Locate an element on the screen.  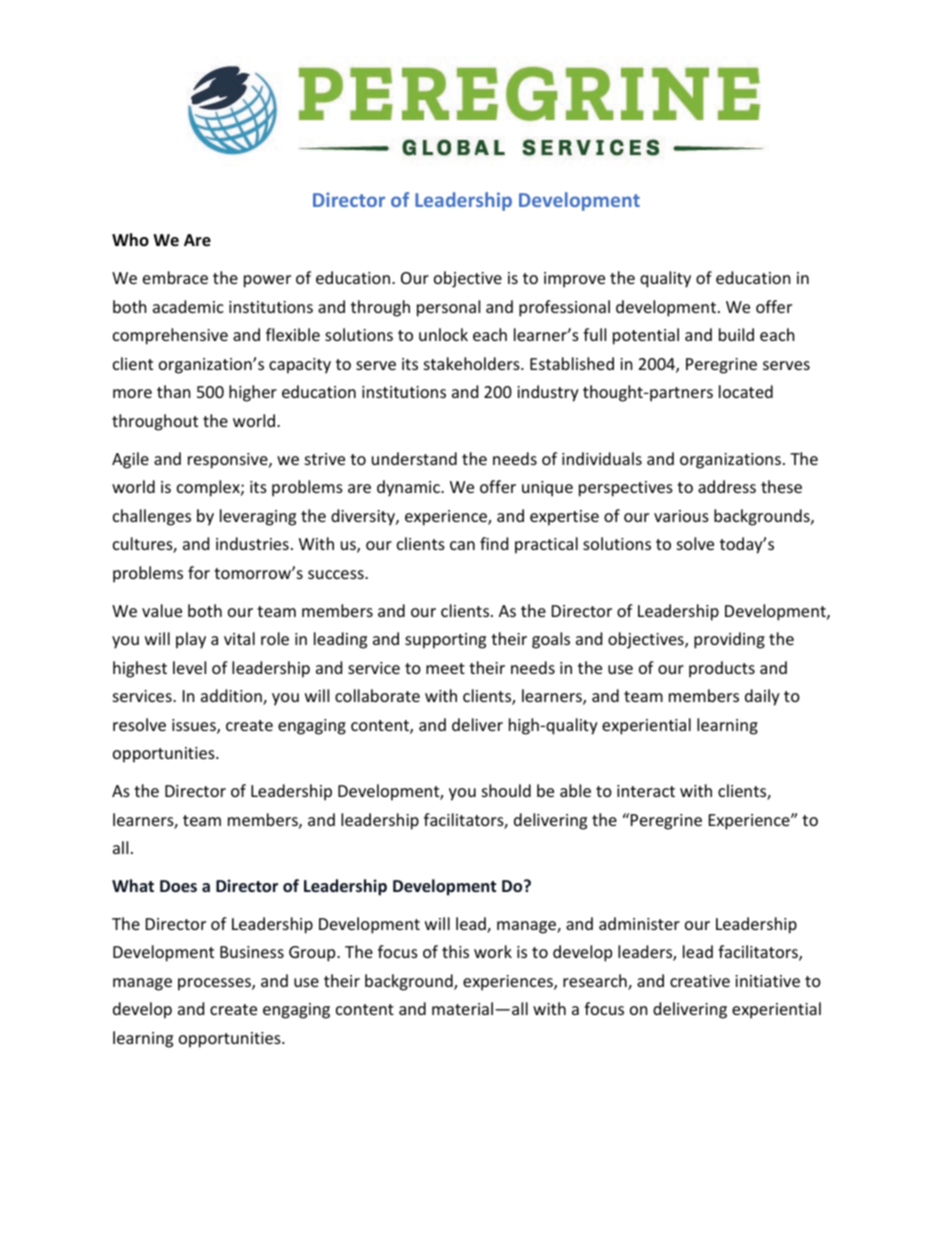
build is located at coordinates (736, 334).
